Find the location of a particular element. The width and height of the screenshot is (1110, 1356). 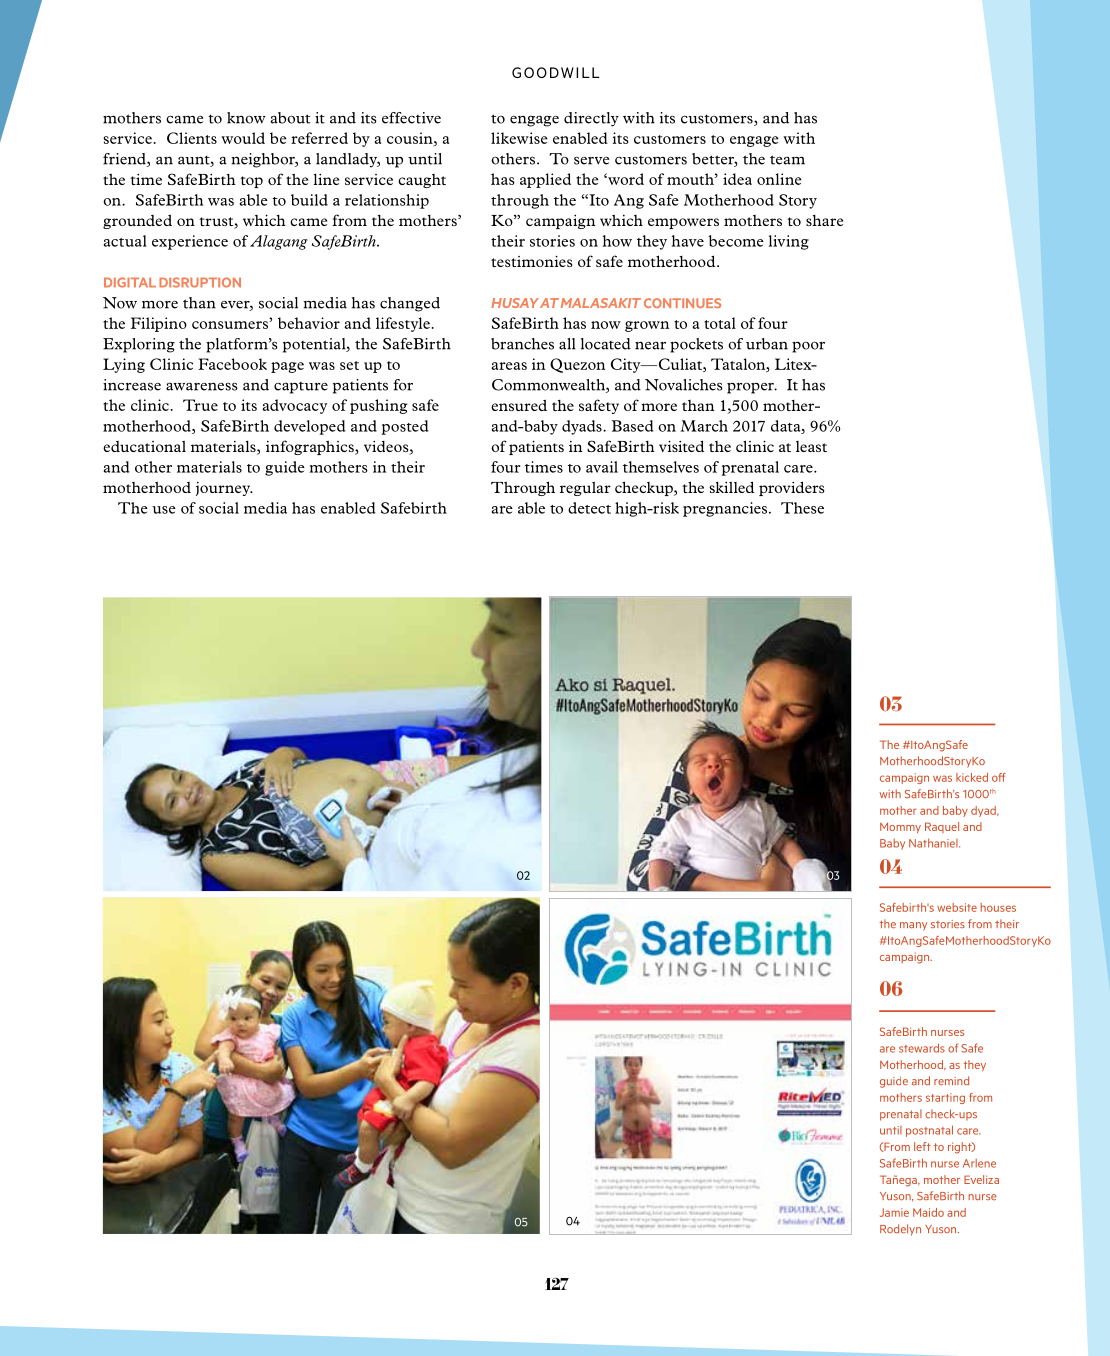

team is located at coordinates (787, 160).
